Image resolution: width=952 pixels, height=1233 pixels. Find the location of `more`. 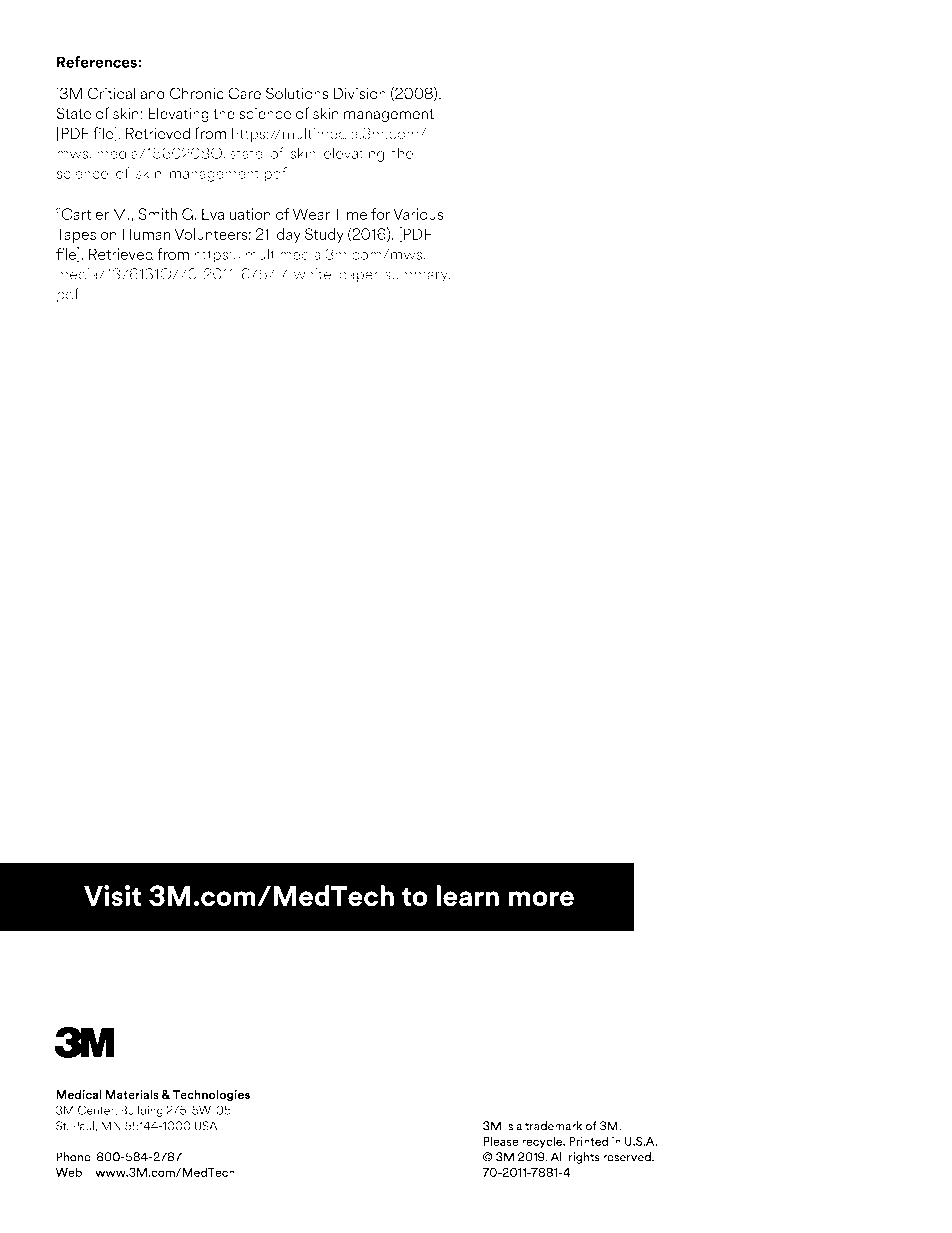

more is located at coordinates (541, 899).
